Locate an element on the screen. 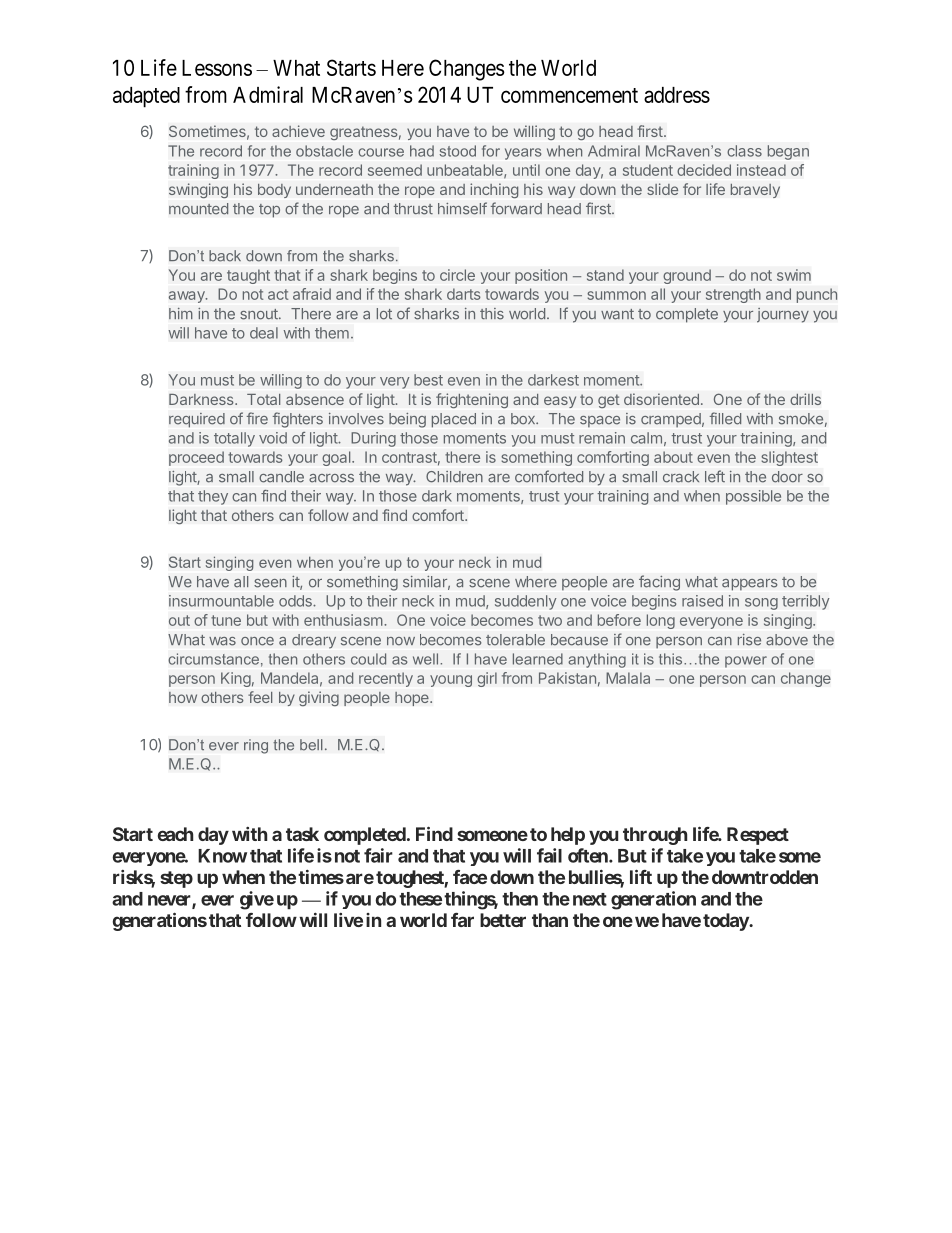 Image resolution: width=952 pixels, height=1233 pixels. tune is located at coordinates (226, 620).
